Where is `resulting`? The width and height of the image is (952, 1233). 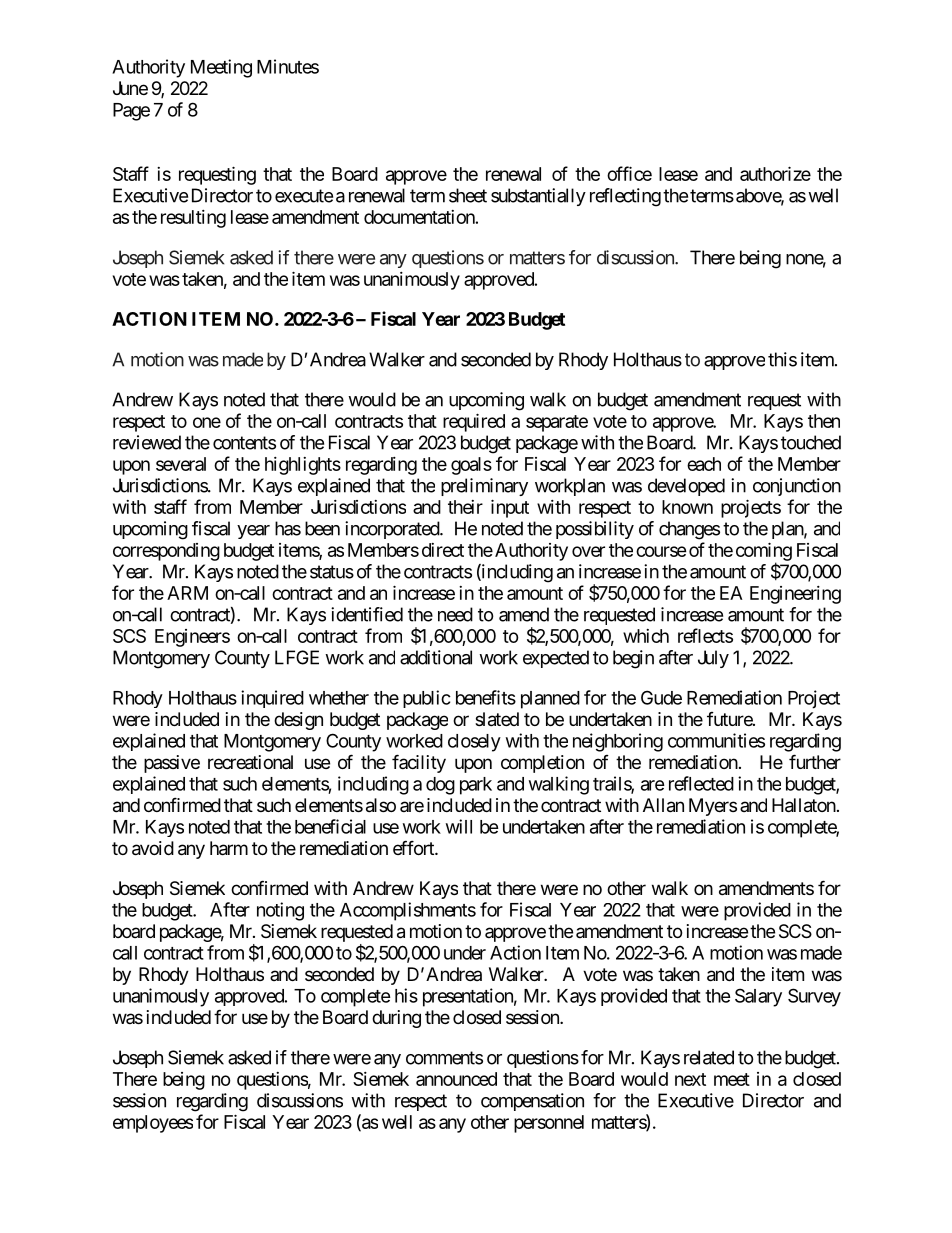 resulting is located at coordinates (193, 219).
